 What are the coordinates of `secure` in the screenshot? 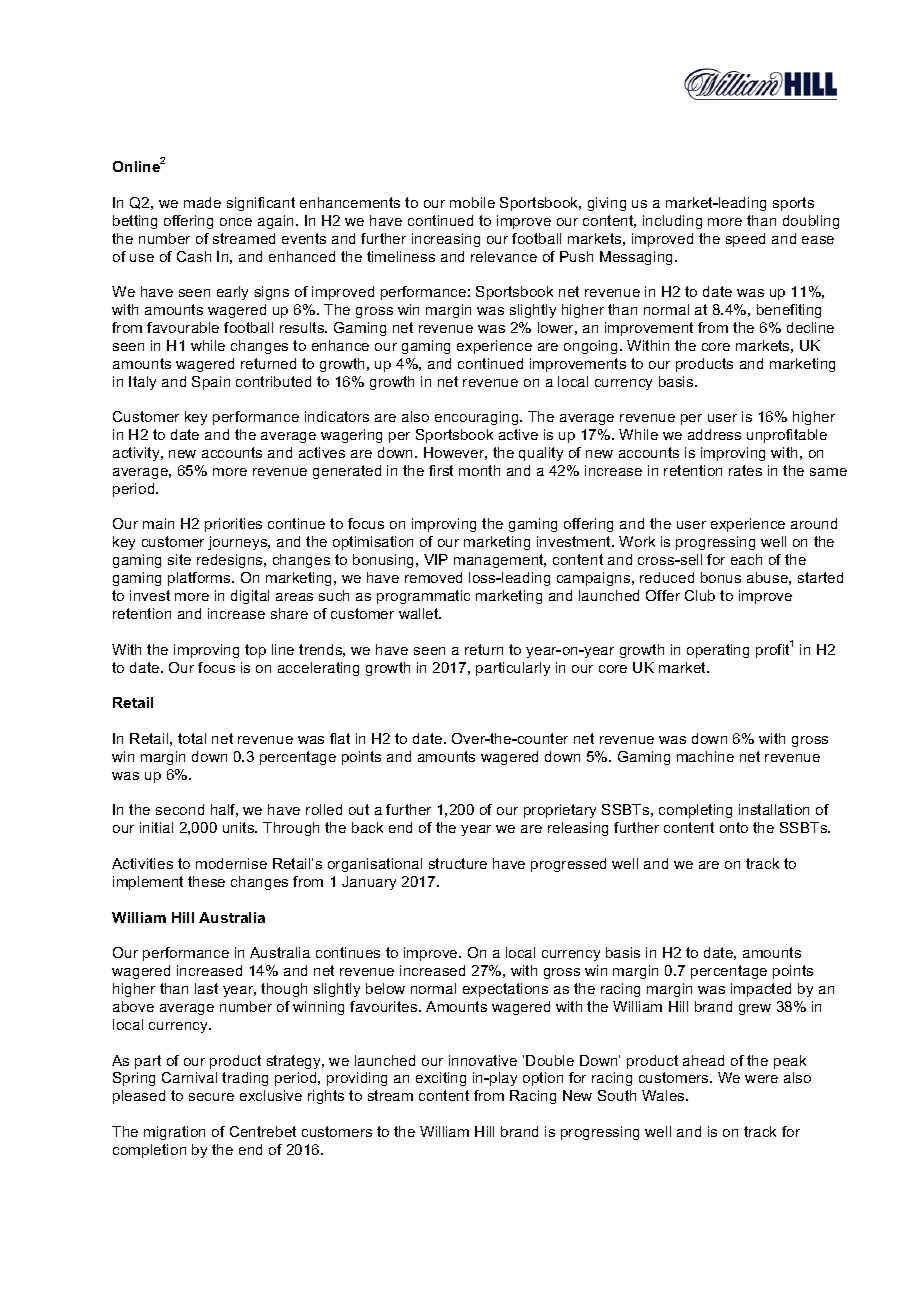 It's located at (211, 1097).
